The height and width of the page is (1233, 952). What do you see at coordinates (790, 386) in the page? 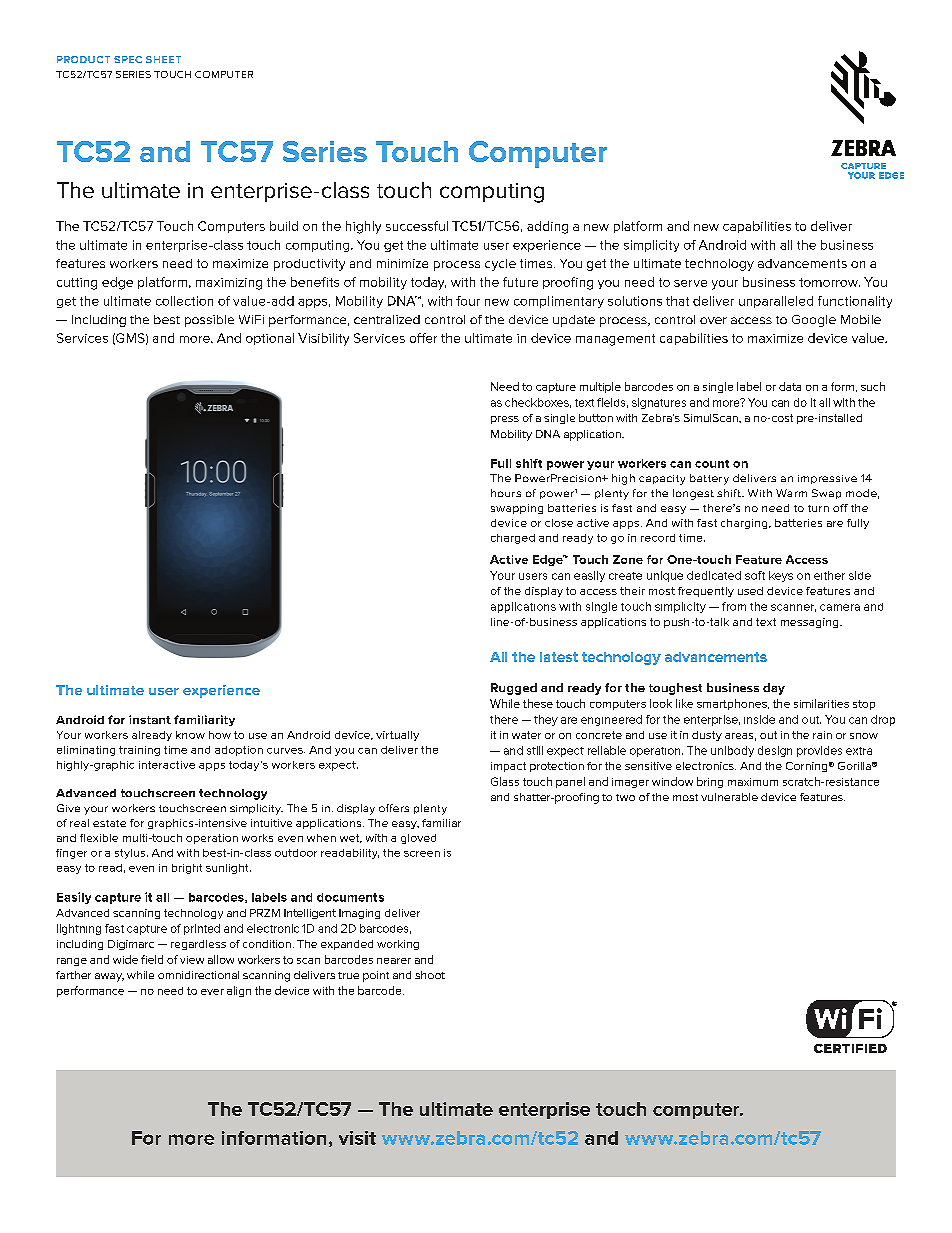
I see `data` at bounding box center [790, 386].
